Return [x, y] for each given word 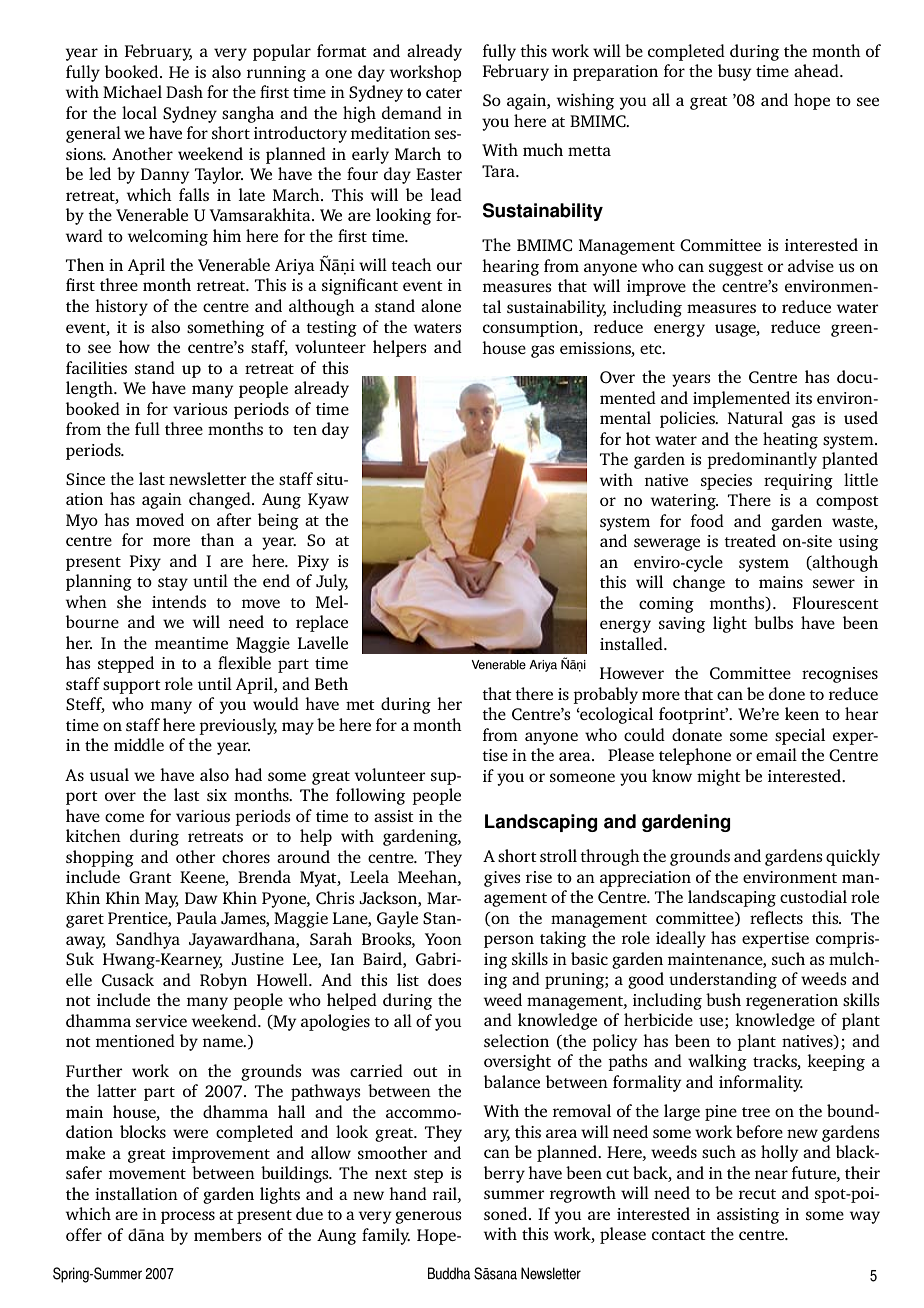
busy [735, 72]
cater [444, 93]
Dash [184, 91]
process [188, 1217]
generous [428, 1217]
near [771, 1174]
